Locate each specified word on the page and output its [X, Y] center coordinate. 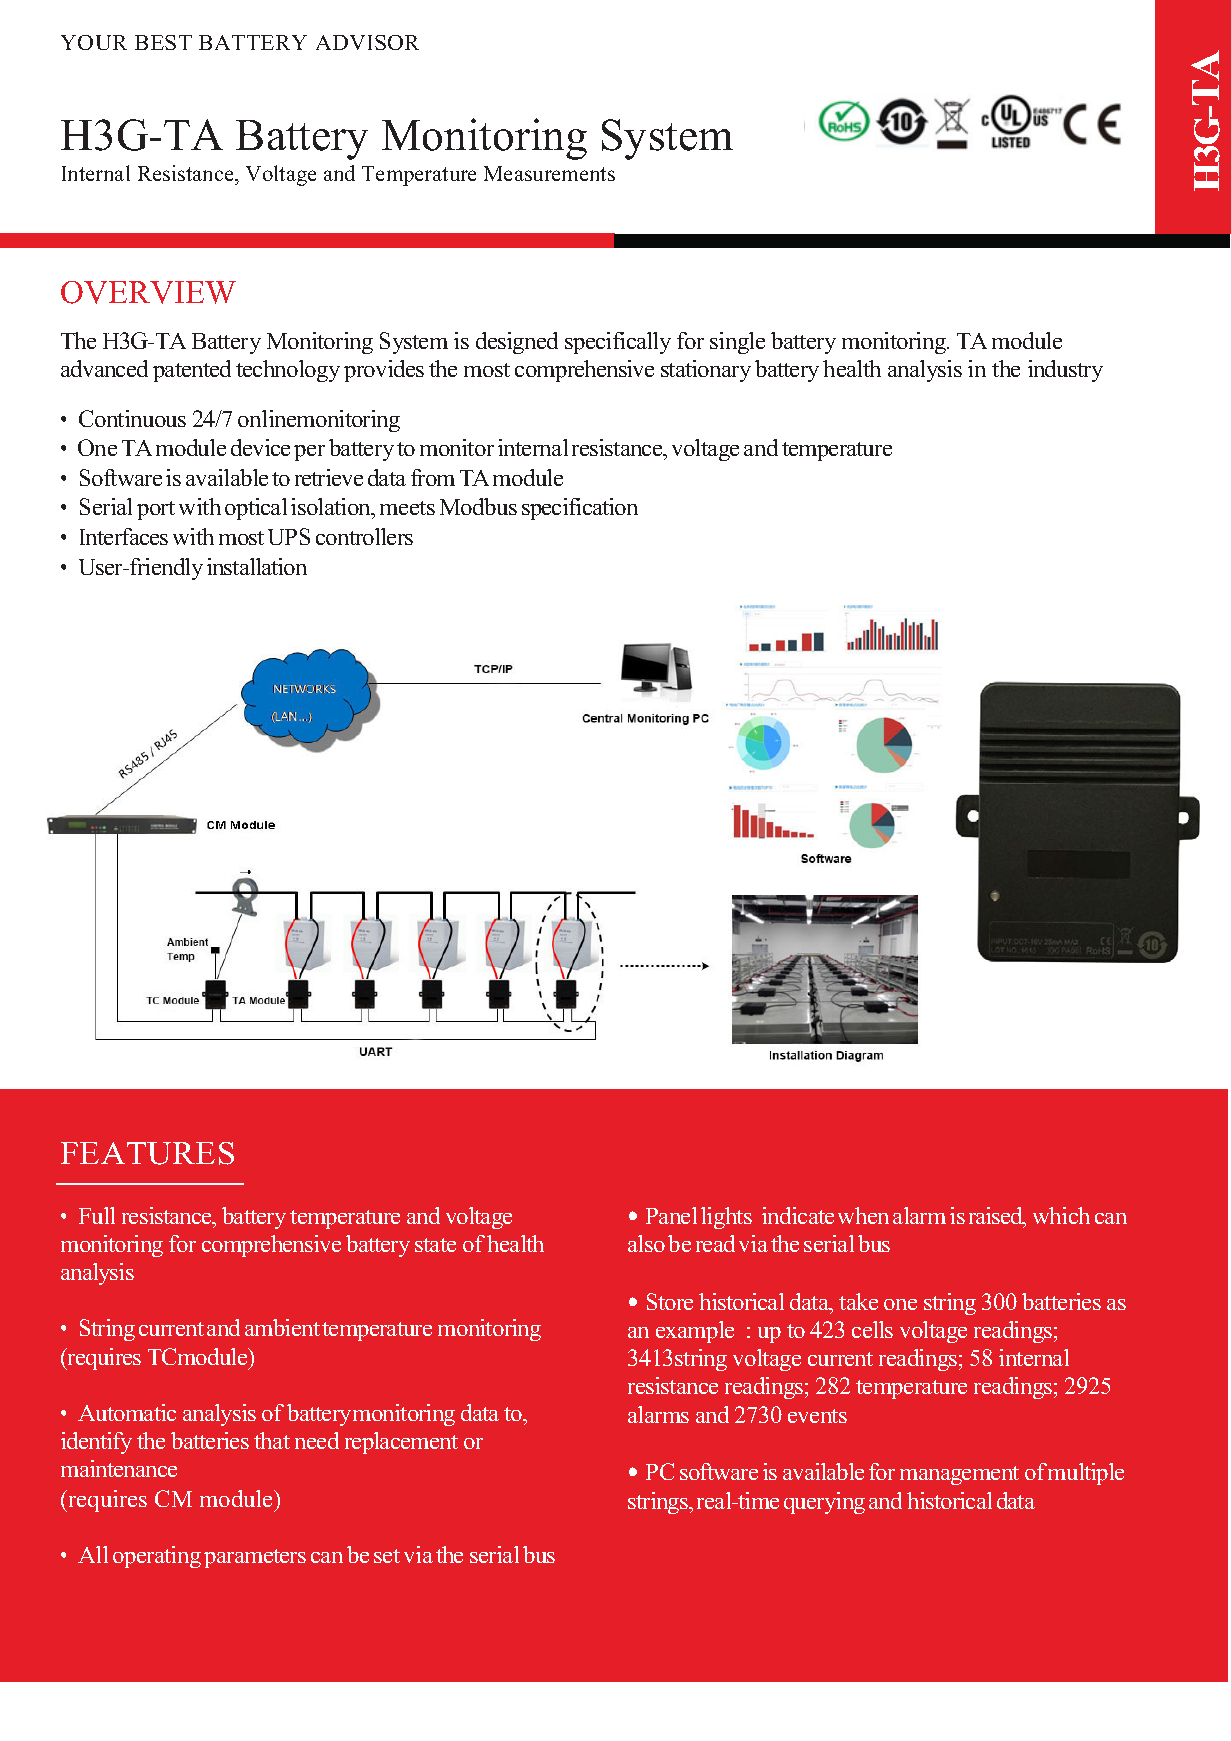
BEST [163, 42]
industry [1065, 371]
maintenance [119, 1468]
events [817, 1416]
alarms [658, 1414]
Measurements [549, 173]
